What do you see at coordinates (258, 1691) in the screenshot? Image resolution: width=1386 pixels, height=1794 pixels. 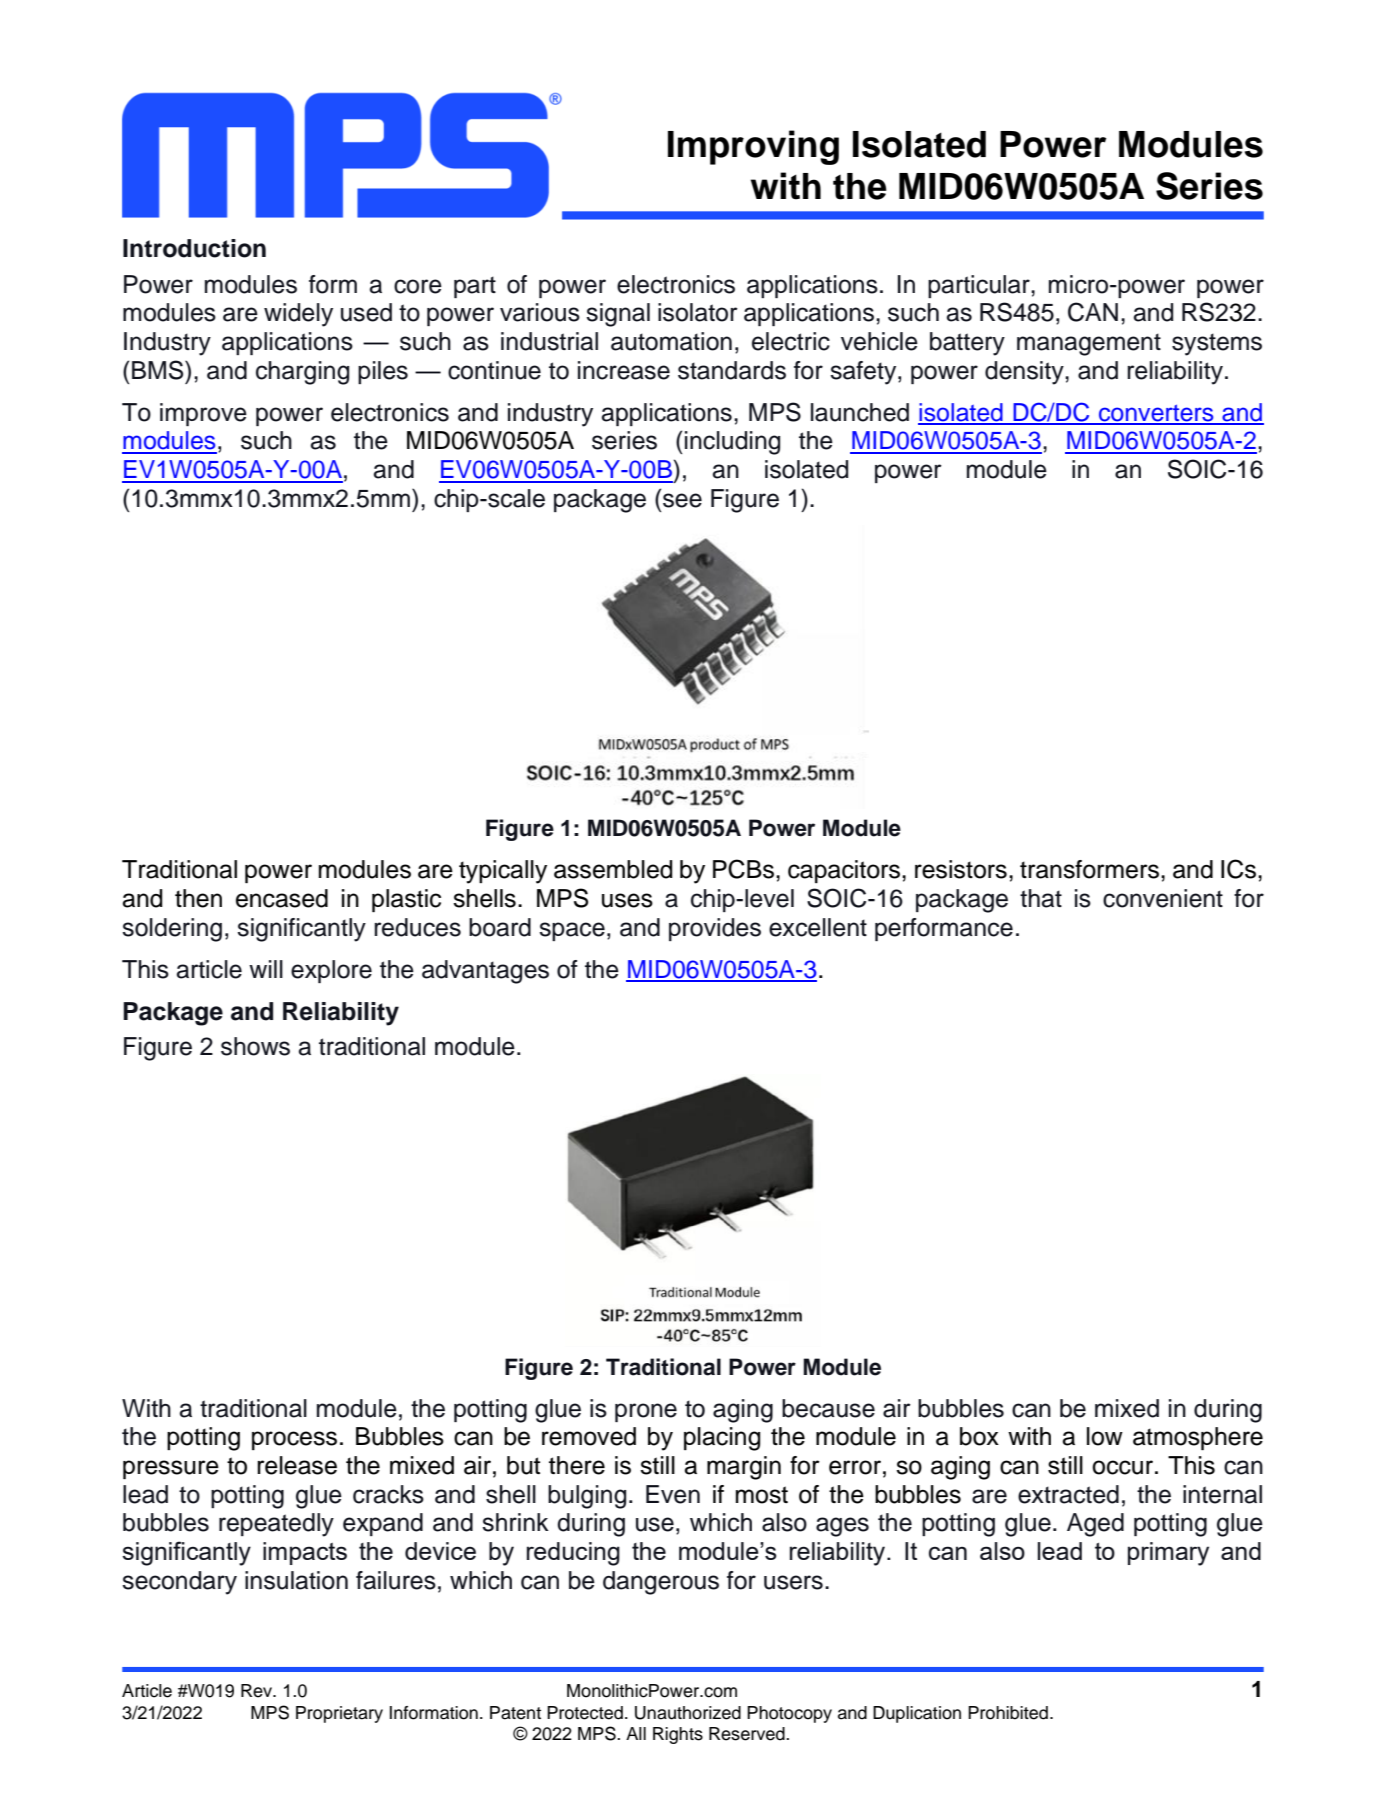 I see `Rev` at bounding box center [258, 1691].
